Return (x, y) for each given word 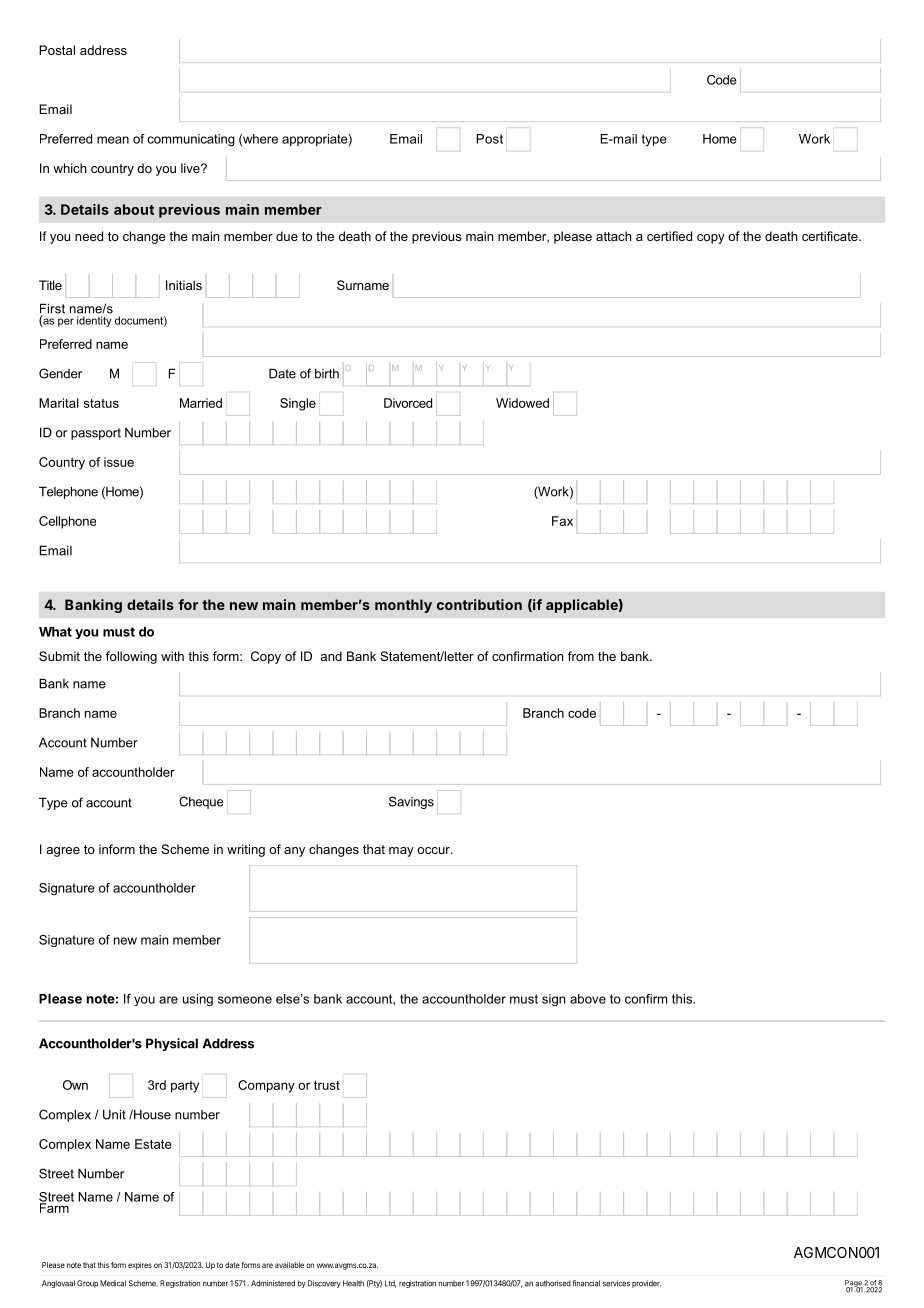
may (401, 852)
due (287, 236)
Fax (562, 521)
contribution (479, 604)
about (134, 209)
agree (63, 852)
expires (140, 1266)
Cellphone (67, 522)
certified (669, 236)
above (588, 999)
